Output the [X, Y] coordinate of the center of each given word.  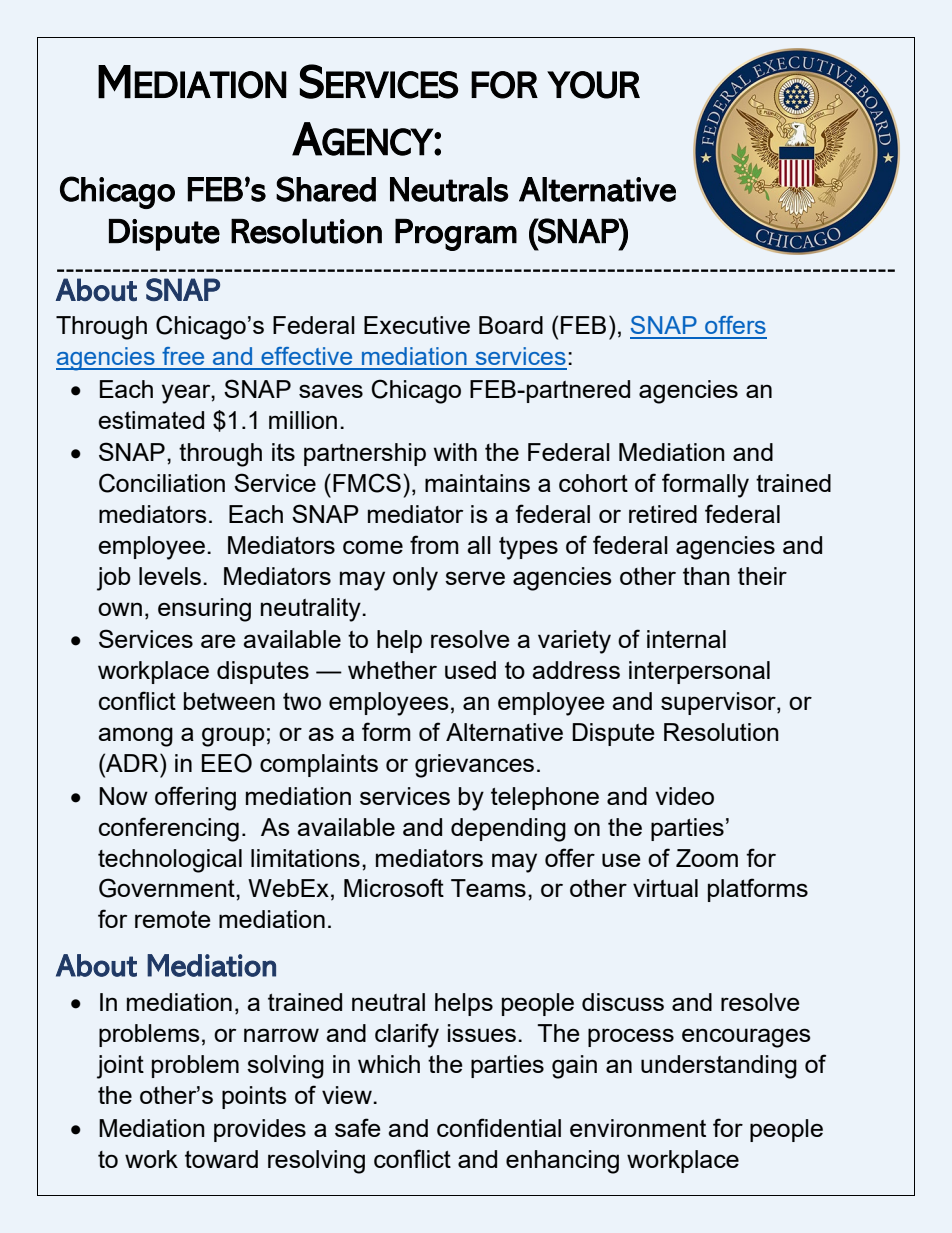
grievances [474, 766]
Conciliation [162, 483]
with [455, 452]
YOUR [593, 85]
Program [456, 235]
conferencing [169, 829]
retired [663, 514]
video [684, 796]
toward [221, 1159]
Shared [326, 189]
